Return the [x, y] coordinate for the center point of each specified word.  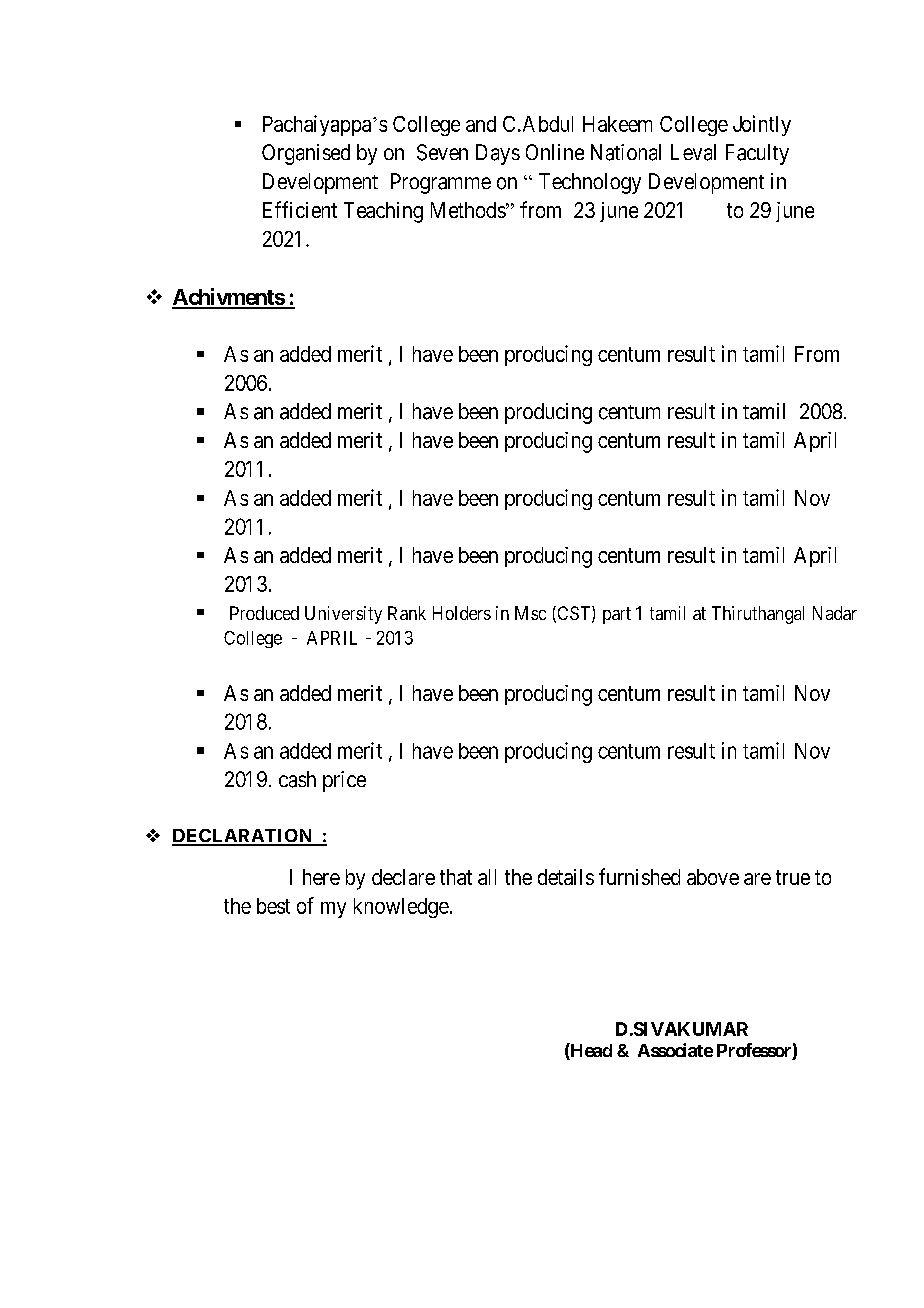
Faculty [757, 154]
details [566, 877]
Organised [306, 154]
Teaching [383, 212]
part [617, 615]
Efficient [300, 209]
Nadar [835, 613]
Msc [530, 613]
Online [555, 152]
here [321, 877]
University [343, 615]
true [793, 877]
